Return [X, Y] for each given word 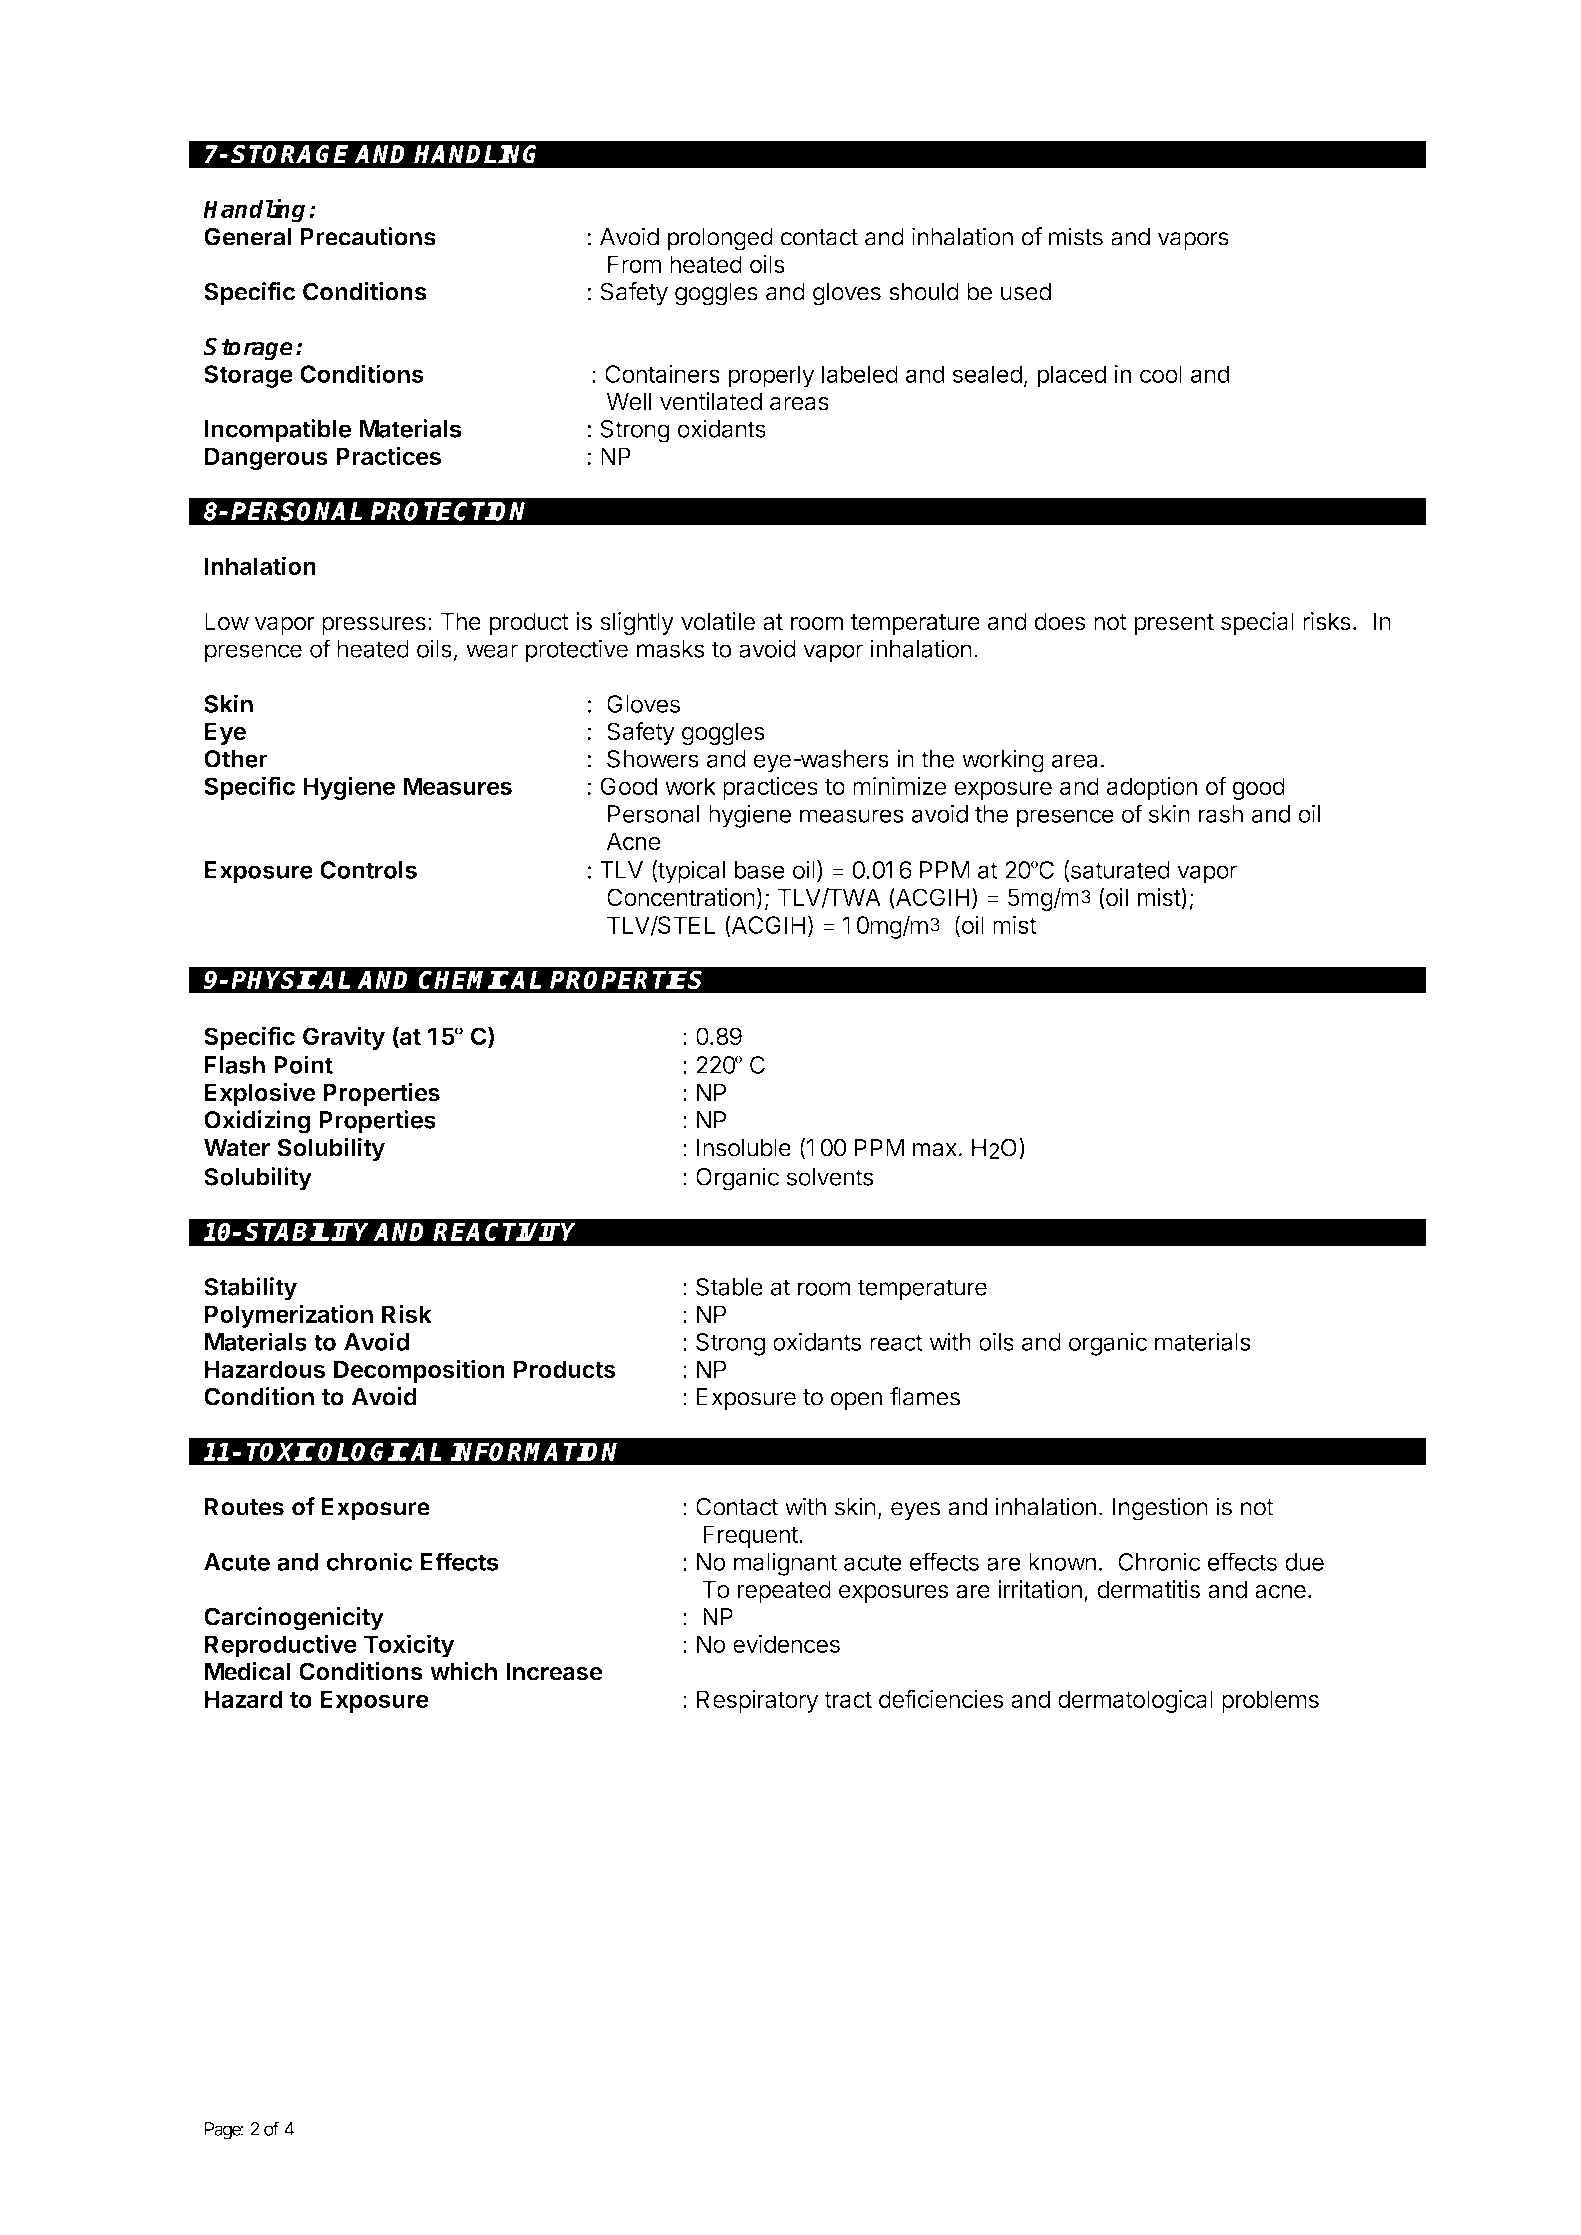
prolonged [720, 239]
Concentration [681, 897]
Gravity [344, 1038]
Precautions [368, 236]
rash [1221, 814]
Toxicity [409, 1646]
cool [1161, 374]
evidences [786, 1644]
